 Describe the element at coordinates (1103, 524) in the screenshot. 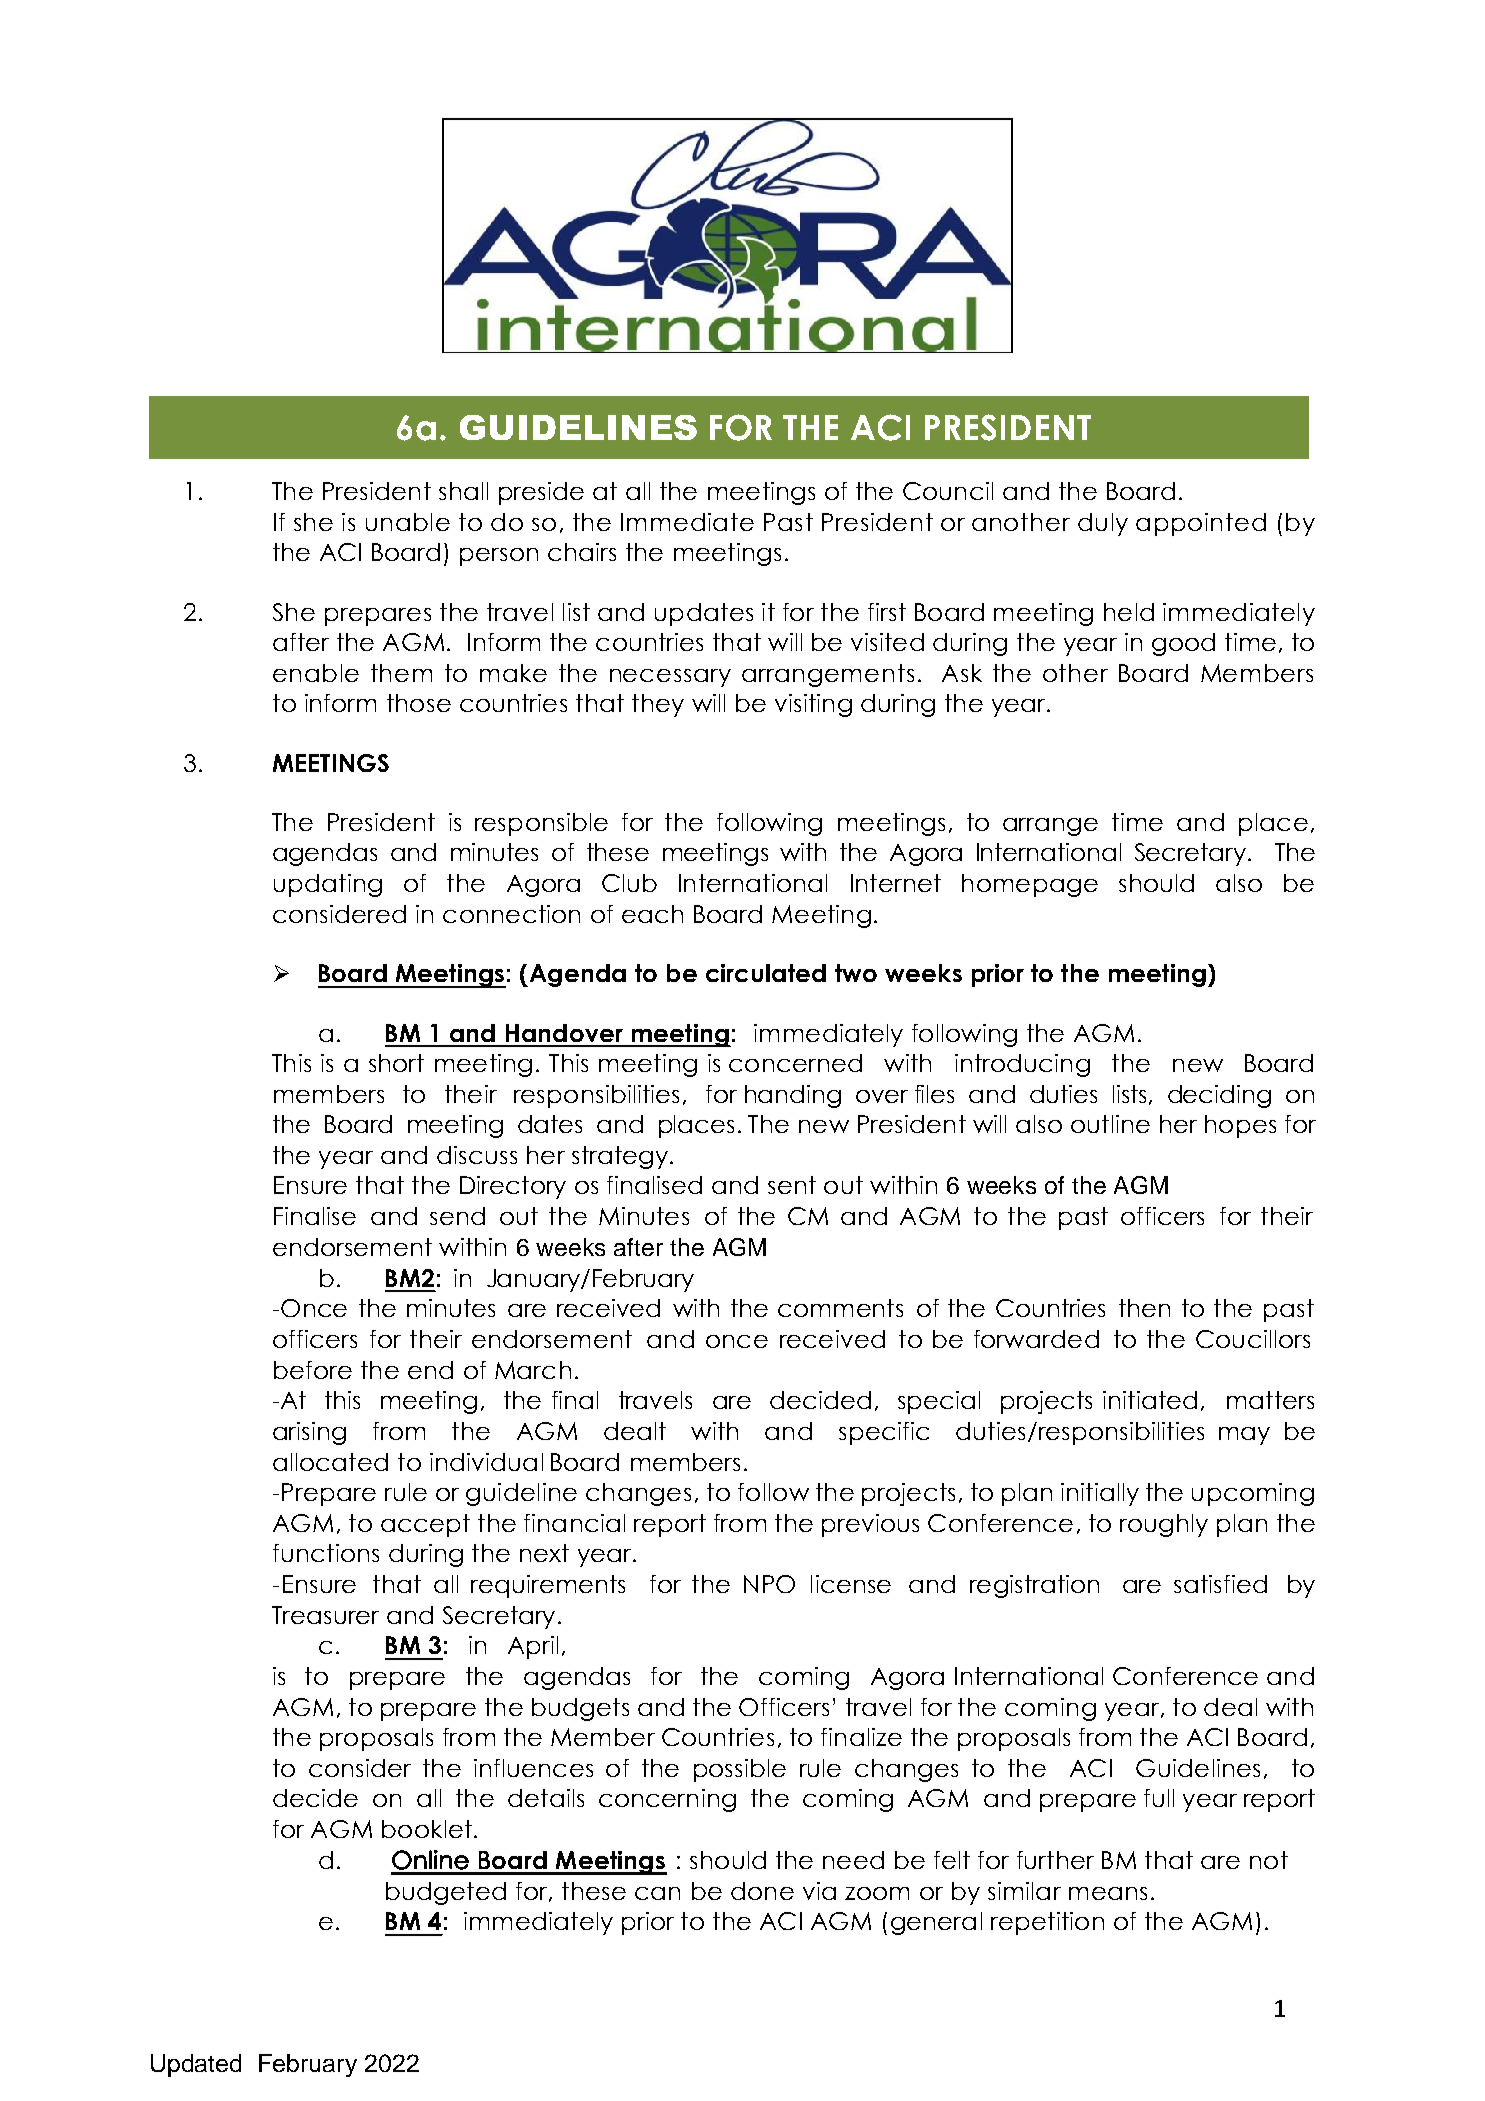

I see `duly` at that location.
